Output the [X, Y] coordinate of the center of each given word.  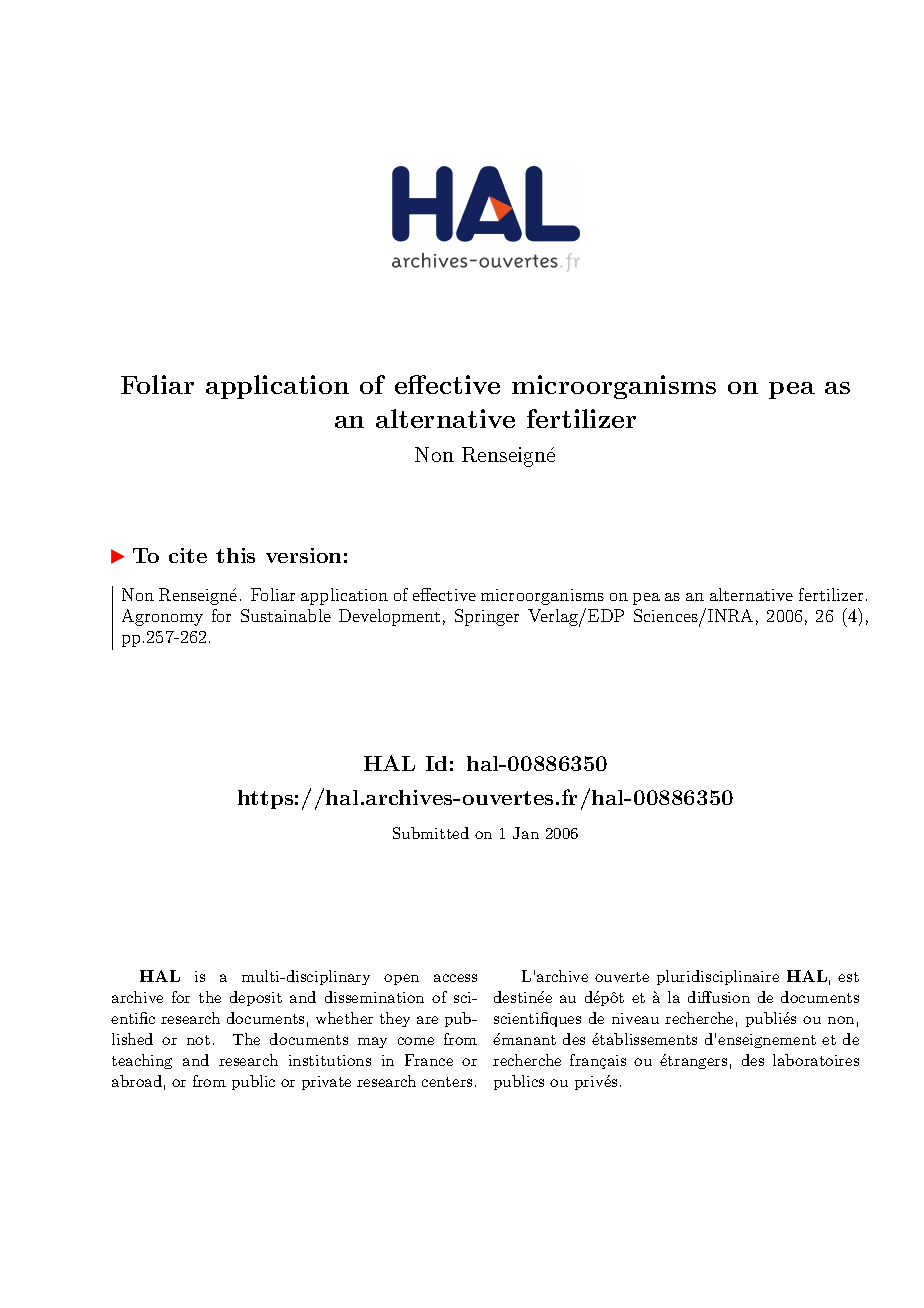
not [198, 1040]
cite [188, 555]
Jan [526, 833]
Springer [487, 617]
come [416, 1041]
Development [389, 617]
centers [447, 1082]
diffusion [719, 997]
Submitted [431, 833]
